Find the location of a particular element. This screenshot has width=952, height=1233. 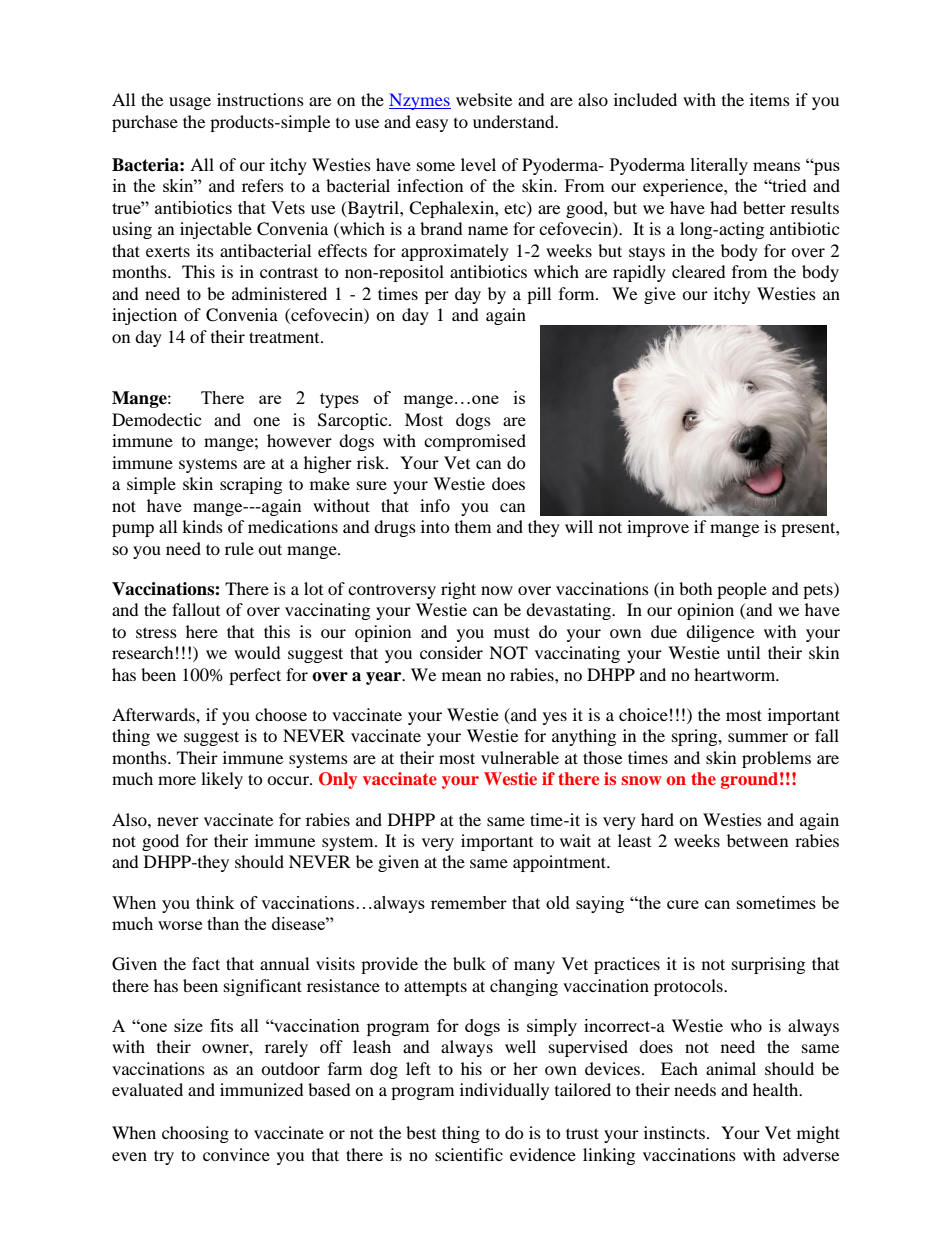

scientific is located at coordinates (469, 1154).
